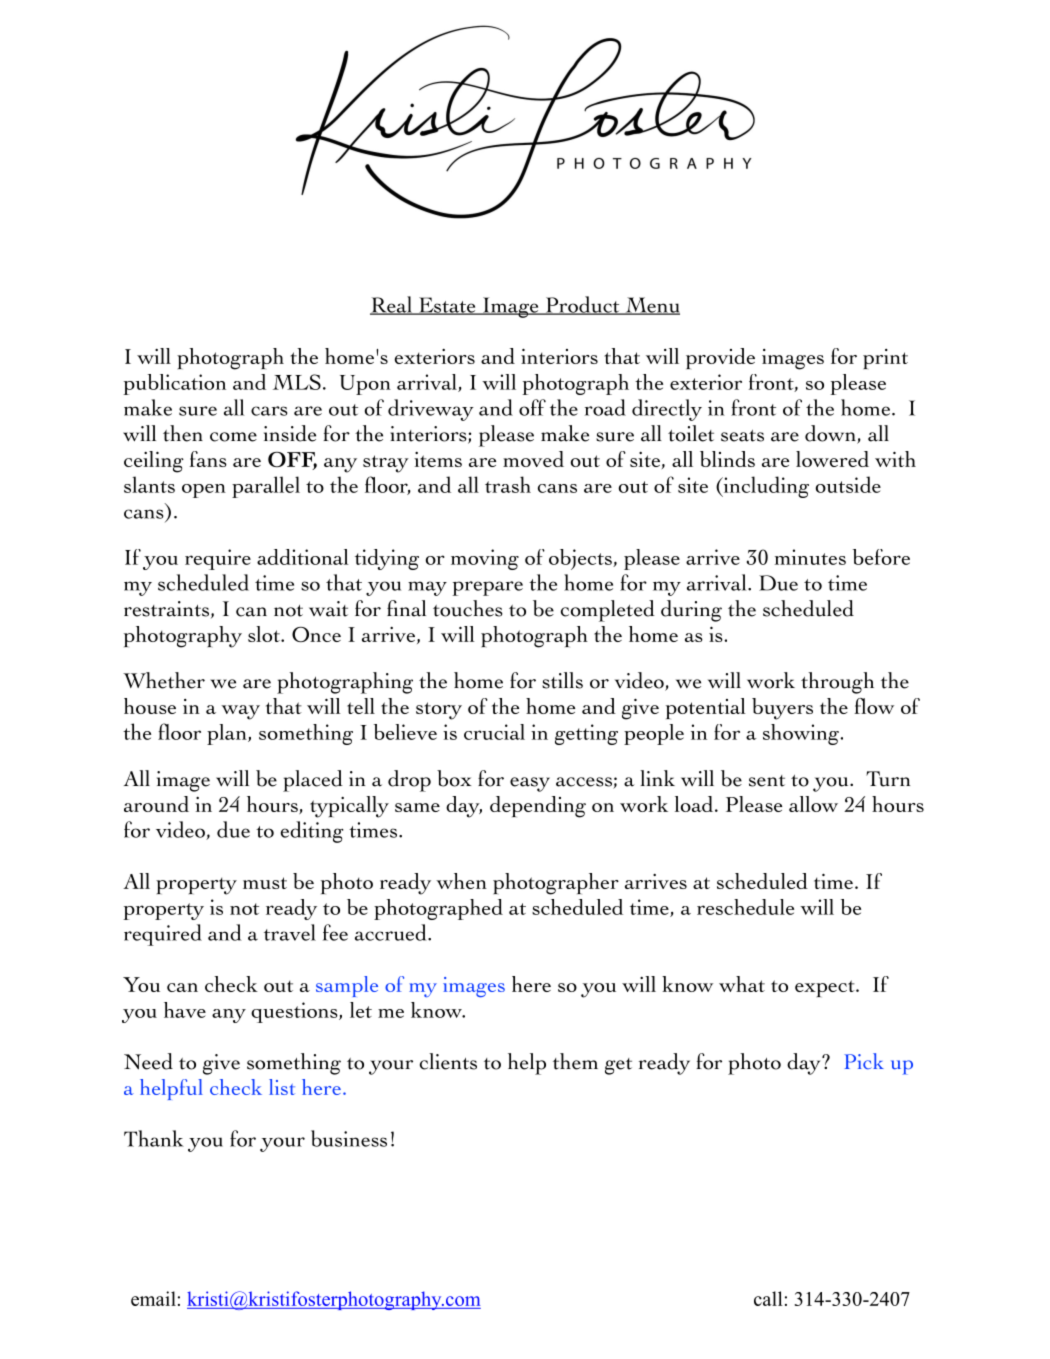 The width and height of the document is (1050, 1359). What do you see at coordinates (297, 382) in the document?
I see `MLS` at bounding box center [297, 382].
